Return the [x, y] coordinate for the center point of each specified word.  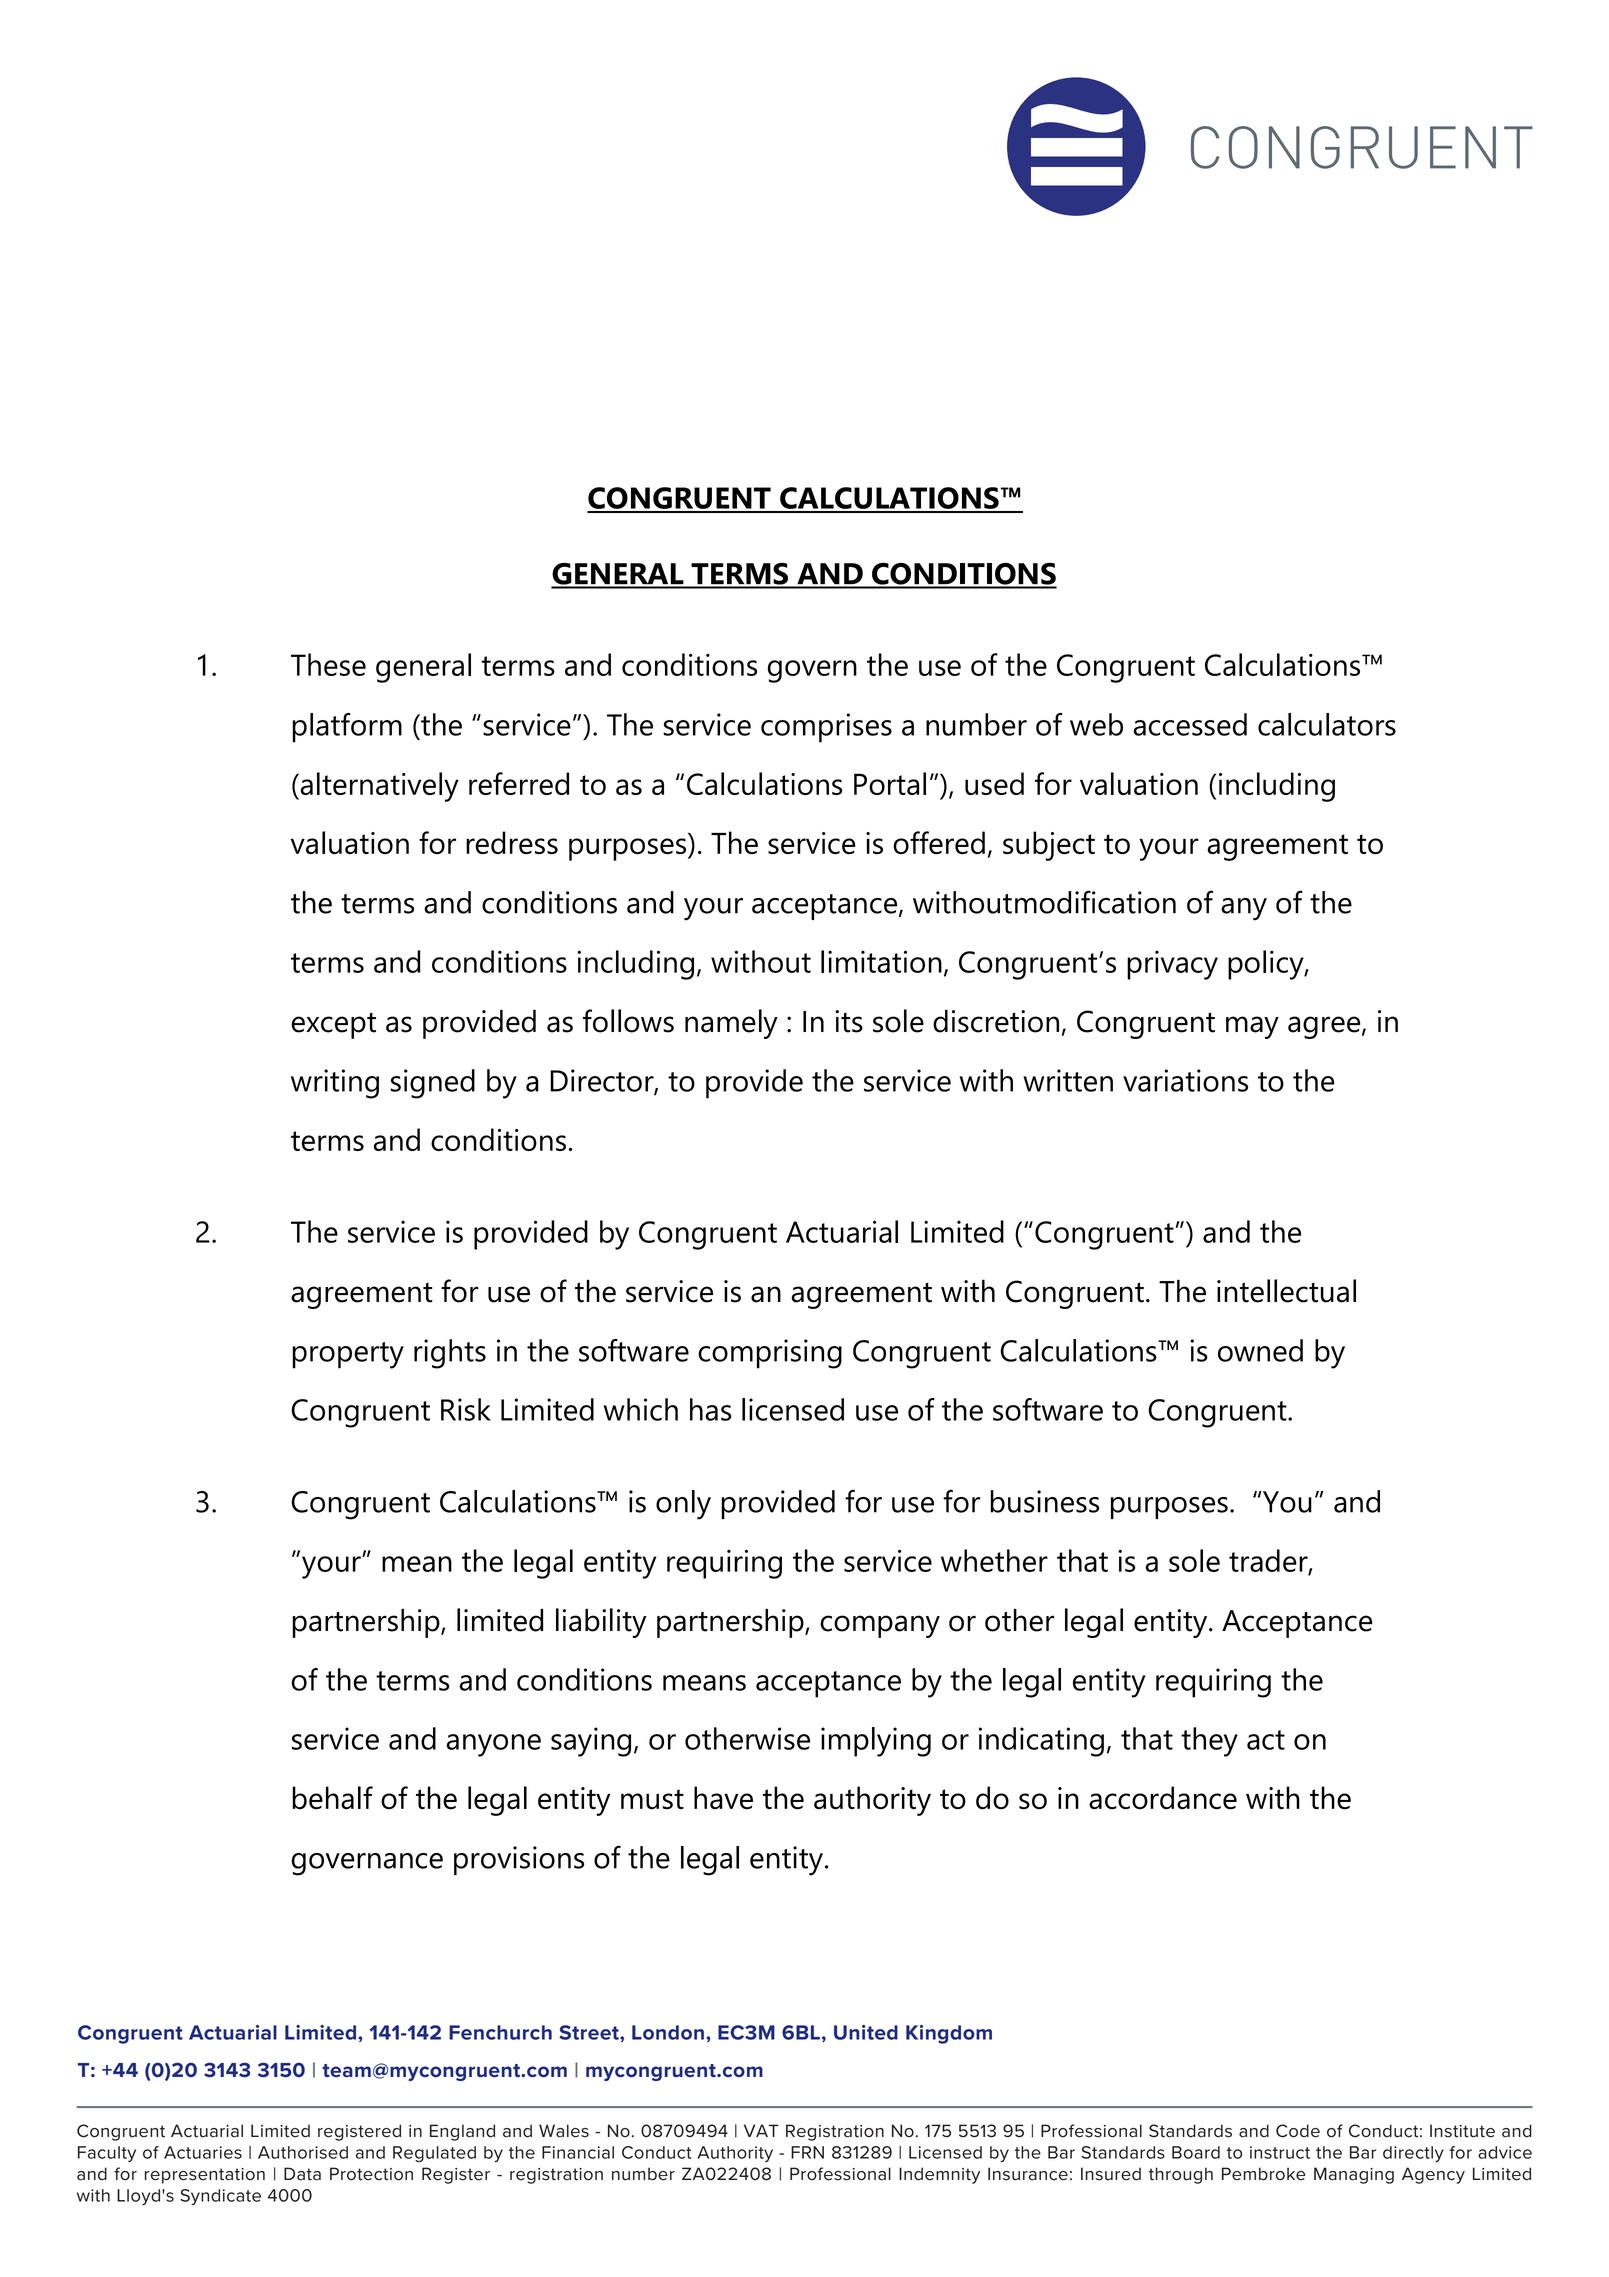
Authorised [303, 2152]
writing [335, 1084]
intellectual [1286, 1291]
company [880, 1626]
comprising [770, 1354]
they [1209, 1742]
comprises [826, 728]
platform [347, 728]
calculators [1327, 724]
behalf [332, 1798]
